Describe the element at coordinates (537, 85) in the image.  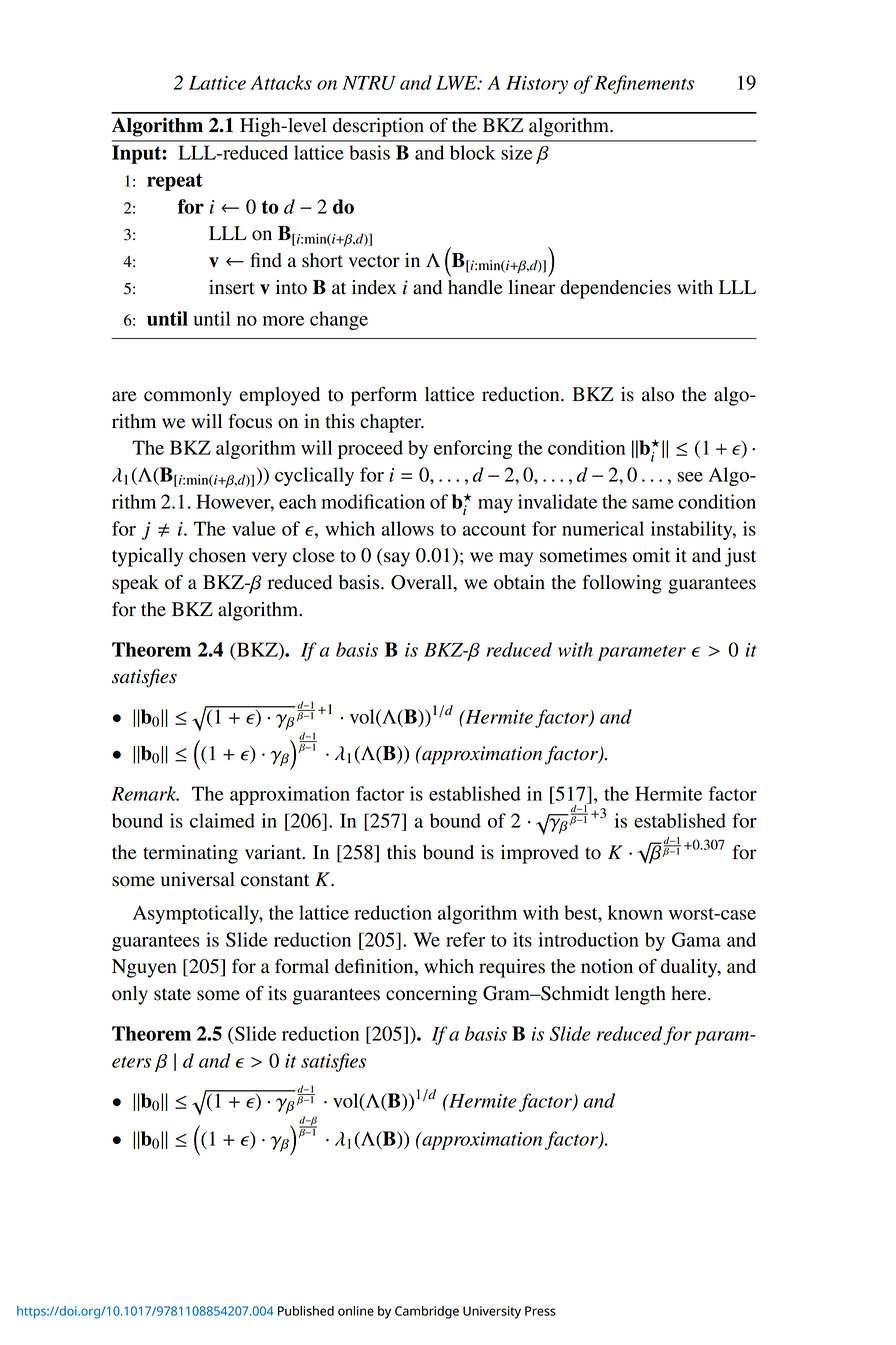
I see `History` at that location.
